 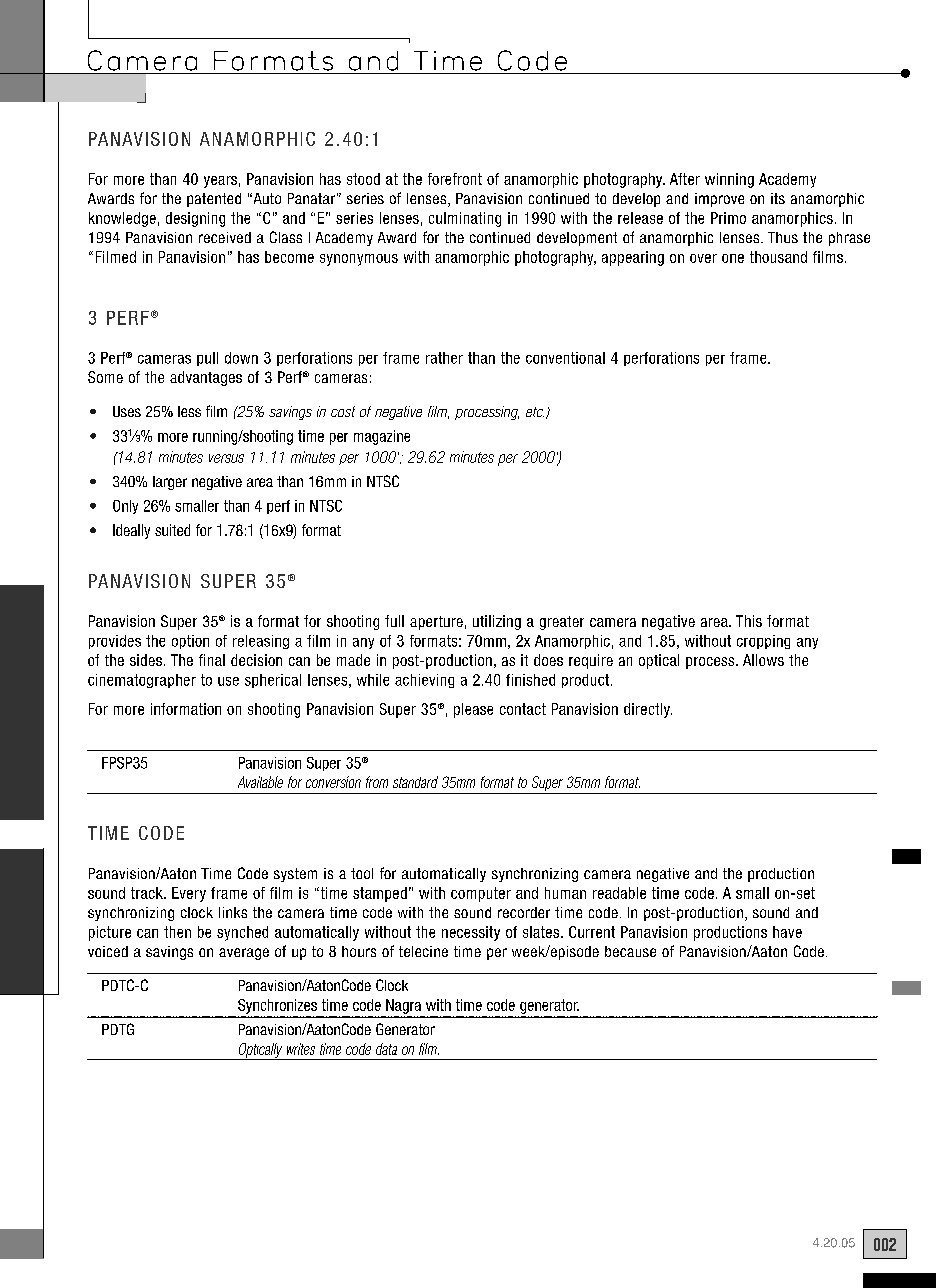 What do you see at coordinates (189, 411) in the page?
I see `less` at bounding box center [189, 411].
